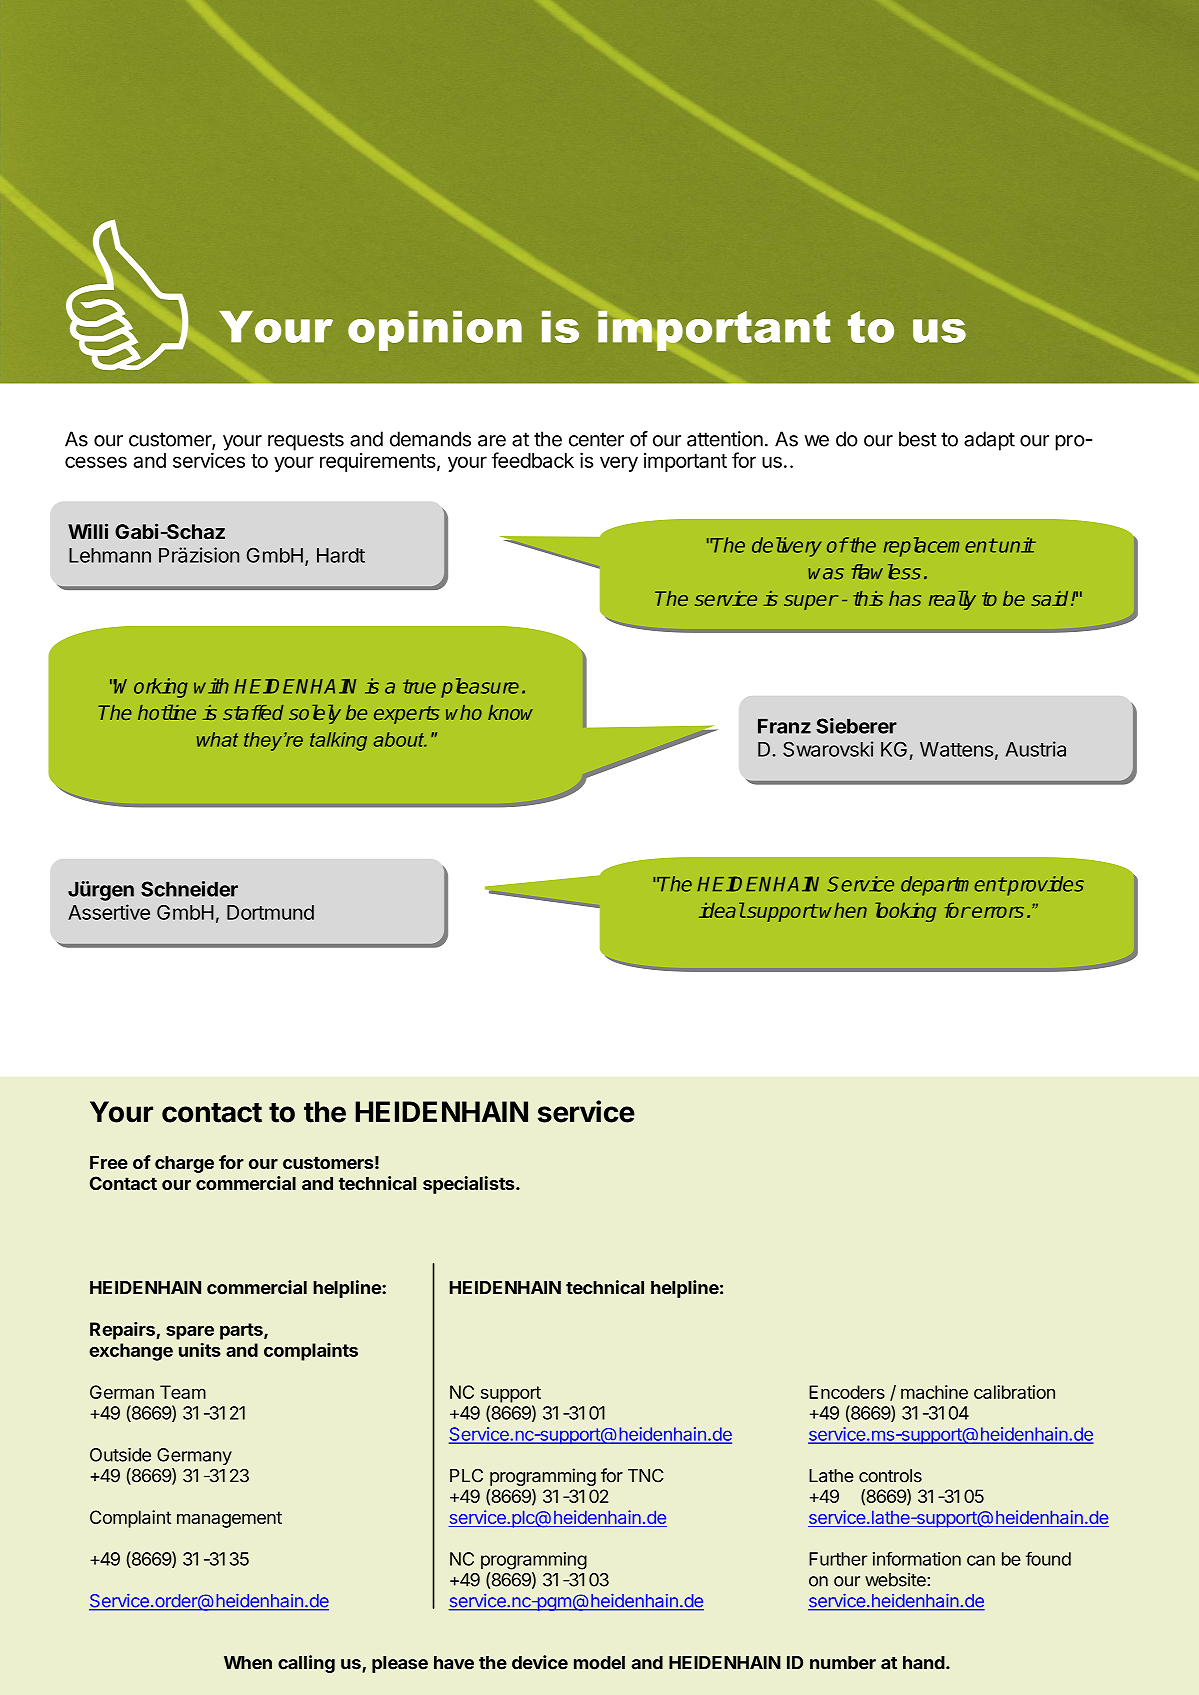  Describe the element at coordinates (918, 439) in the screenshot. I see `best` at that location.
